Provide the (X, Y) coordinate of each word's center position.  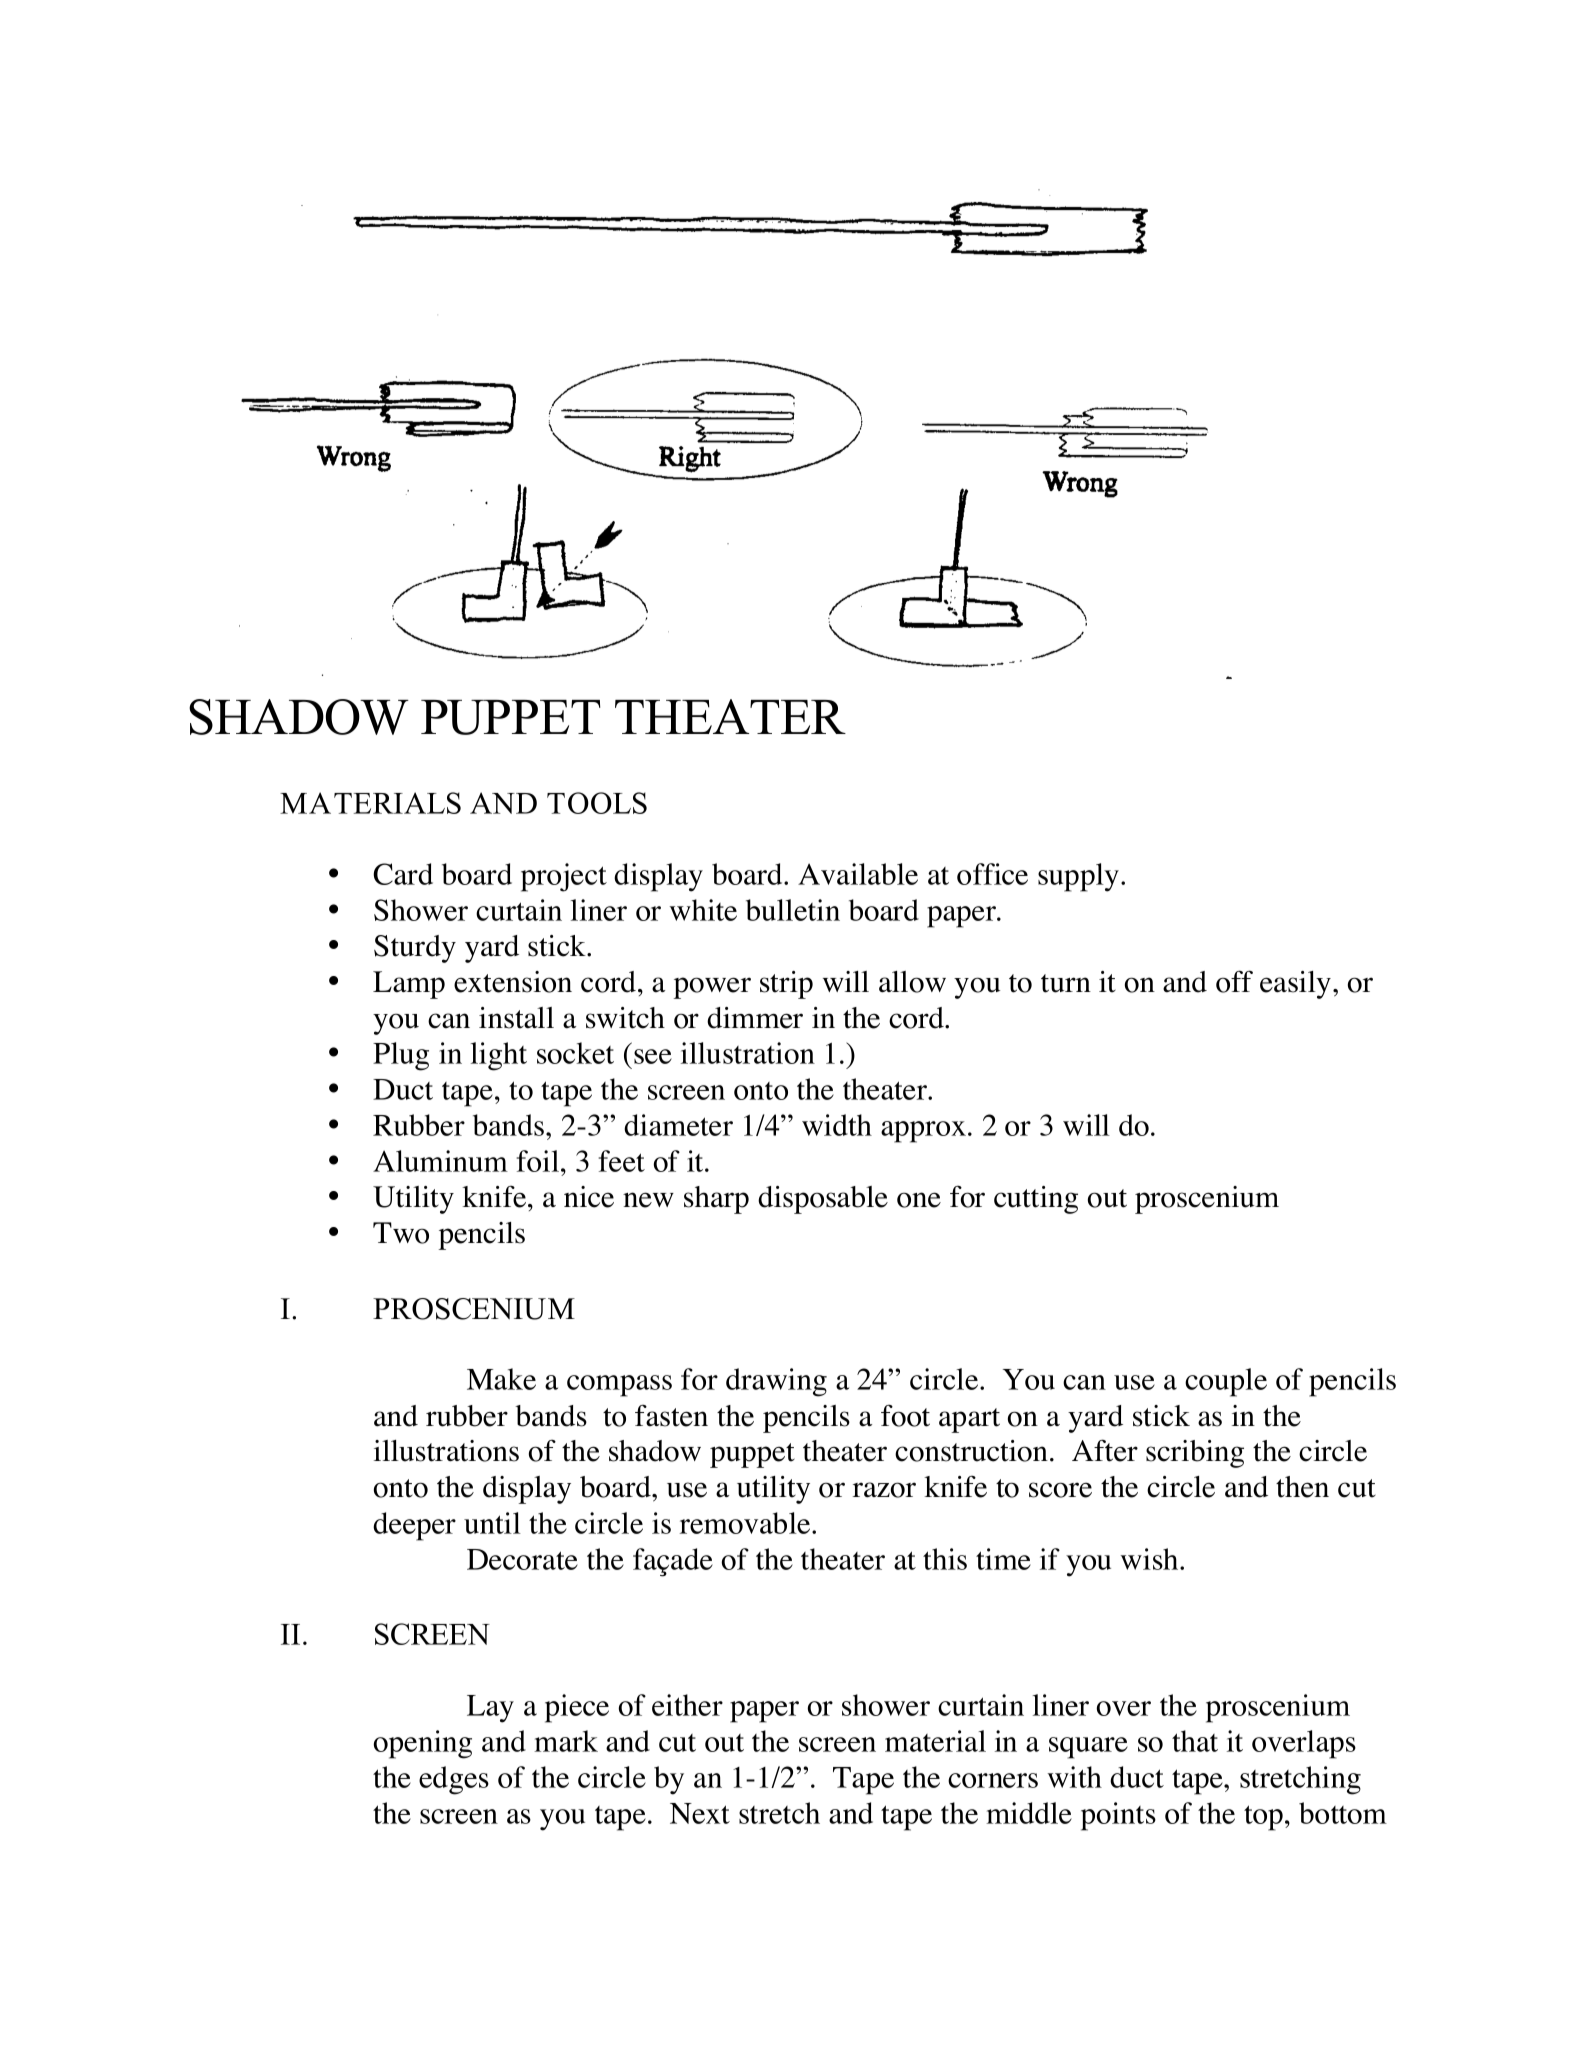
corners (993, 1780)
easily (1295, 985)
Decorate (522, 1559)
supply (1078, 877)
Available (858, 874)
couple (1226, 1382)
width (837, 1125)
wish (1150, 1559)
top (1263, 1818)
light (499, 1056)
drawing (776, 1382)
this (945, 1559)
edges (454, 1780)
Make (501, 1379)
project (564, 877)
